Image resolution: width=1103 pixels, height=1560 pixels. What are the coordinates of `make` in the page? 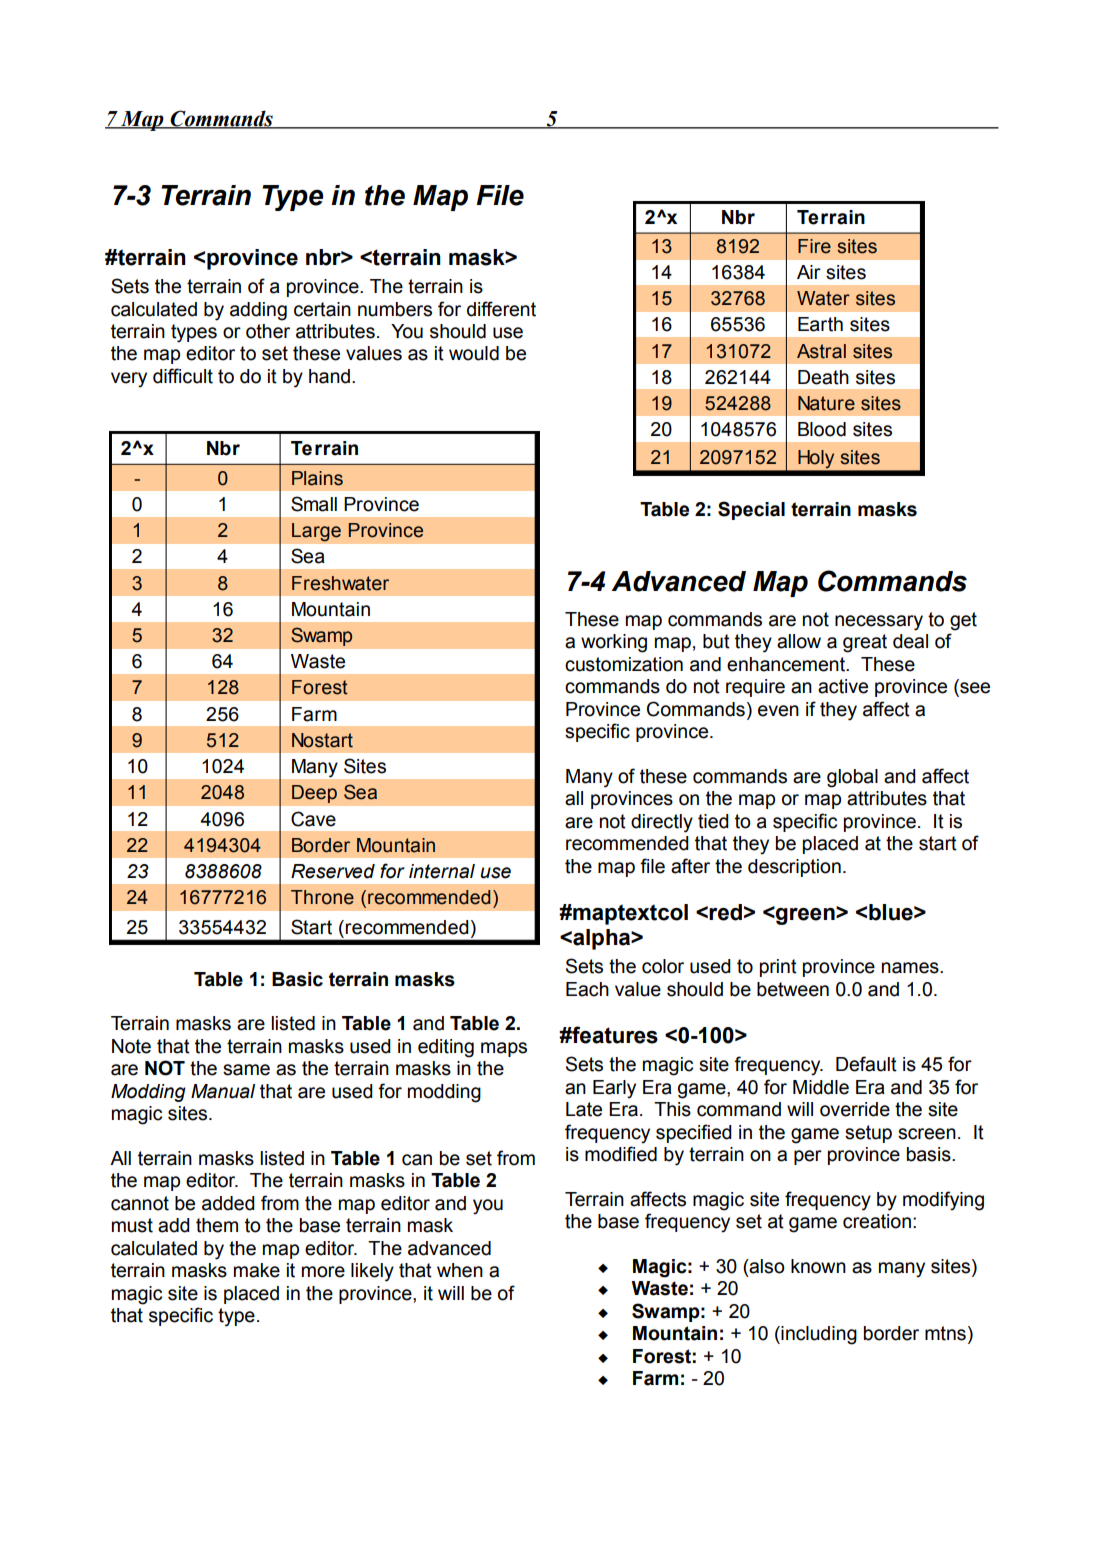 It's located at (257, 1270).
